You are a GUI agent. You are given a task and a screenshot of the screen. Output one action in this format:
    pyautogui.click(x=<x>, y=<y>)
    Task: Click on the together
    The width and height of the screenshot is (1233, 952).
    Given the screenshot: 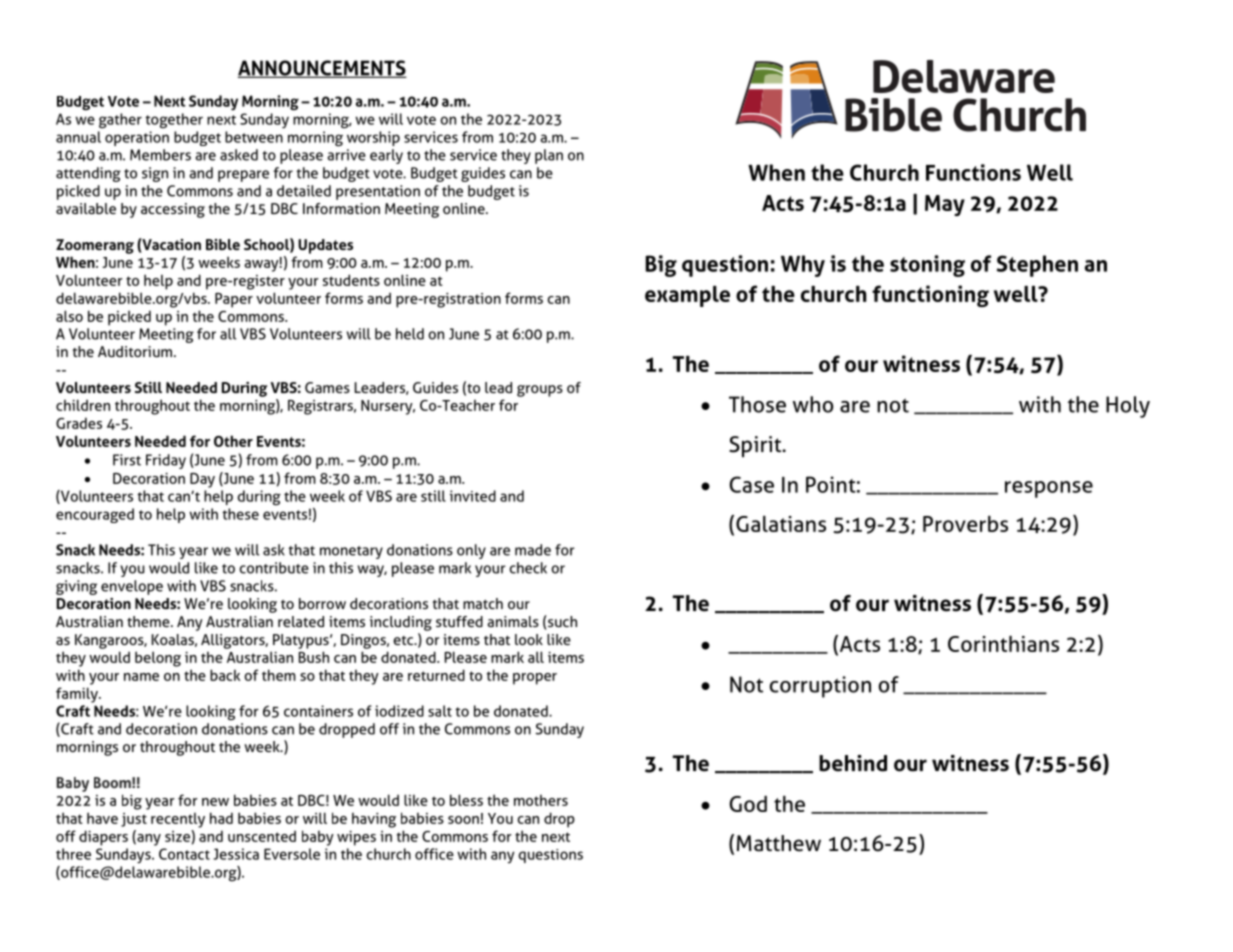 What is the action you would take?
    pyautogui.click(x=174, y=120)
